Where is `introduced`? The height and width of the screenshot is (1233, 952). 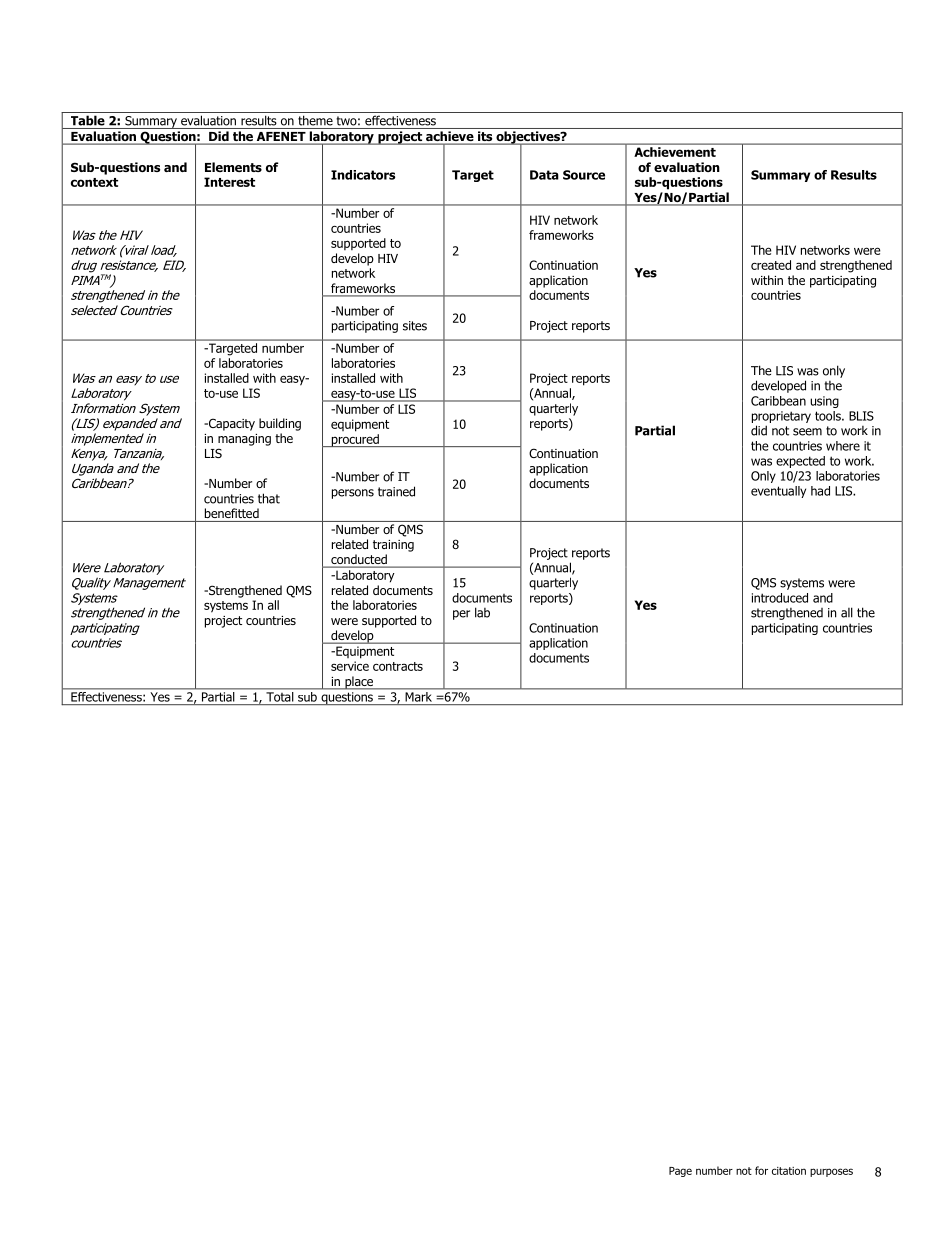 introduced is located at coordinates (780, 598).
